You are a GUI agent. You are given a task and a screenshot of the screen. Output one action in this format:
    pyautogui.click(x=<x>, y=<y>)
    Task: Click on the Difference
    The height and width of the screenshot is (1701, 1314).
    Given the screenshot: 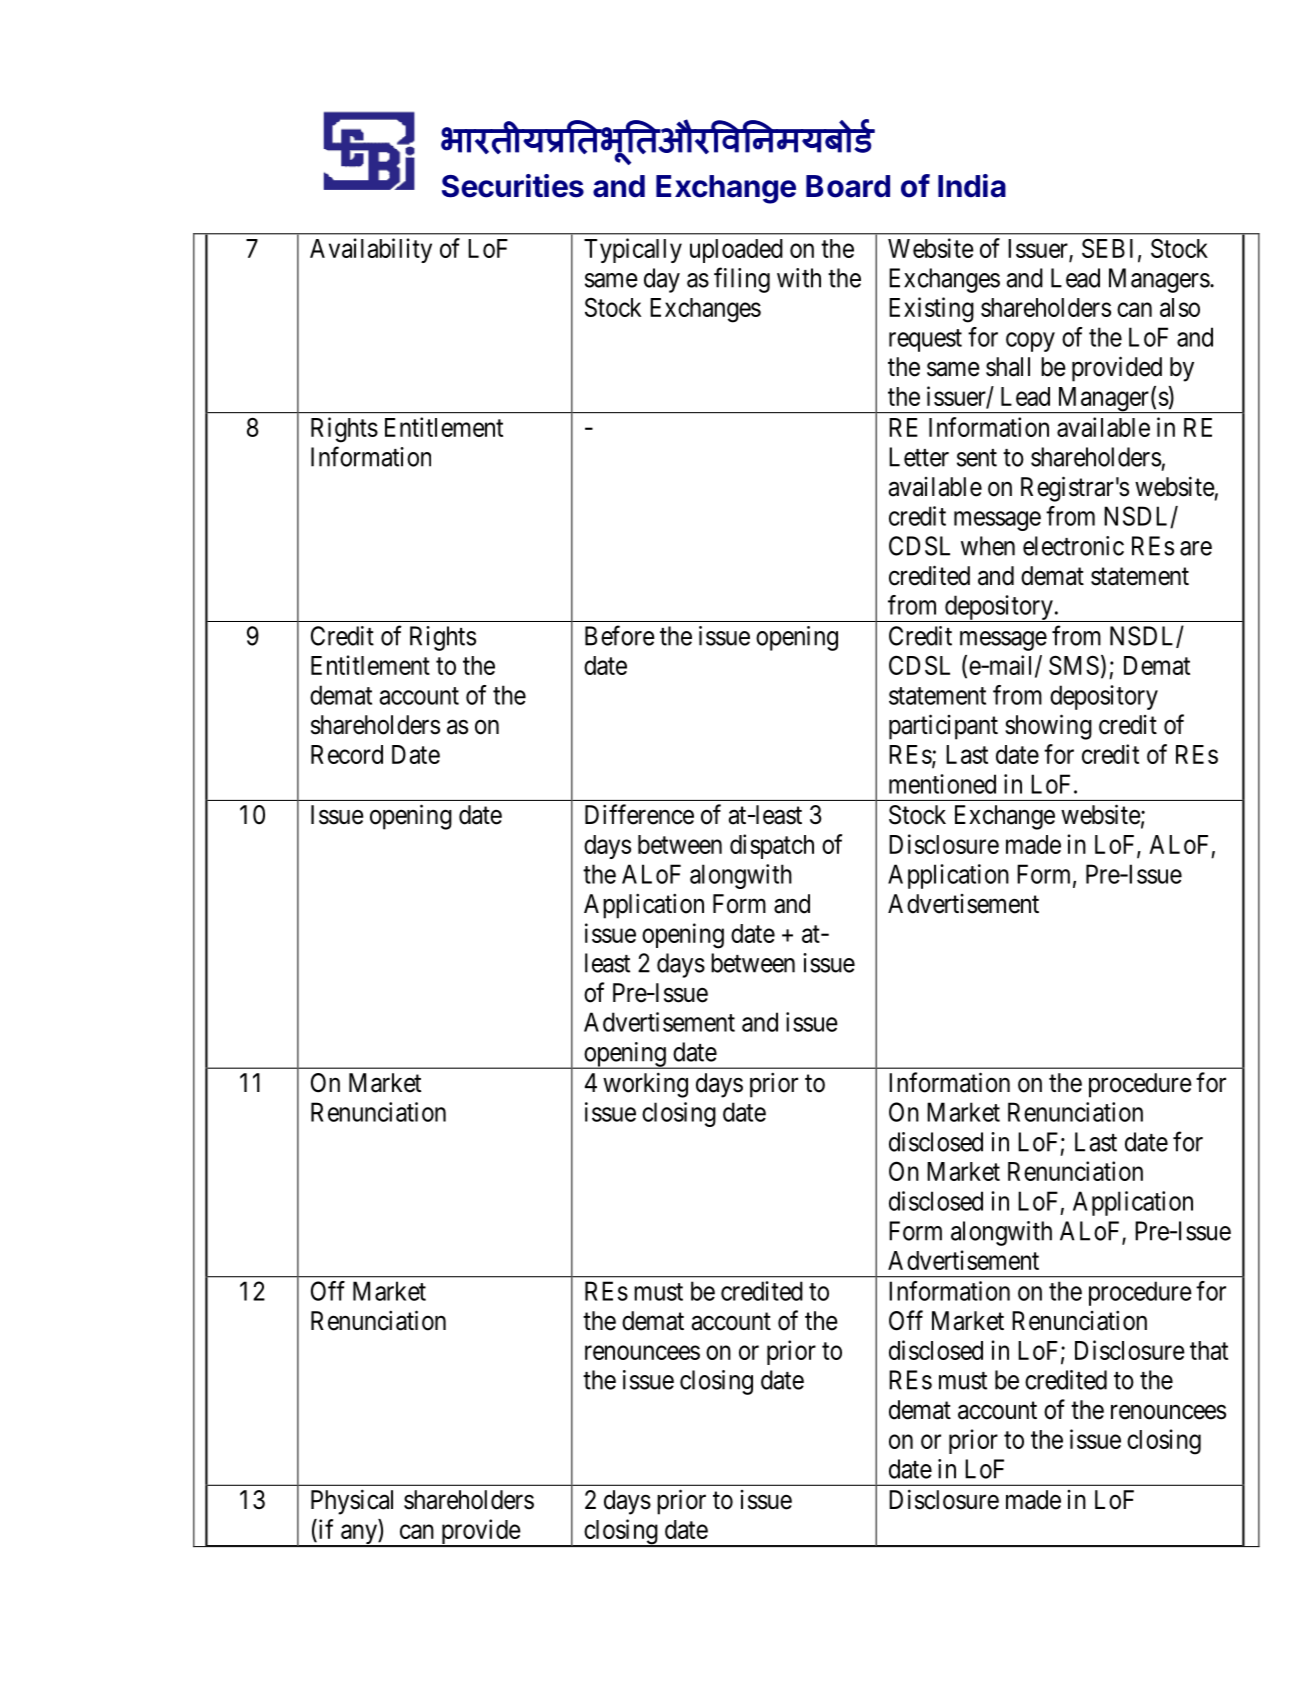 What is the action you would take?
    pyautogui.click(x=639, y=814)
